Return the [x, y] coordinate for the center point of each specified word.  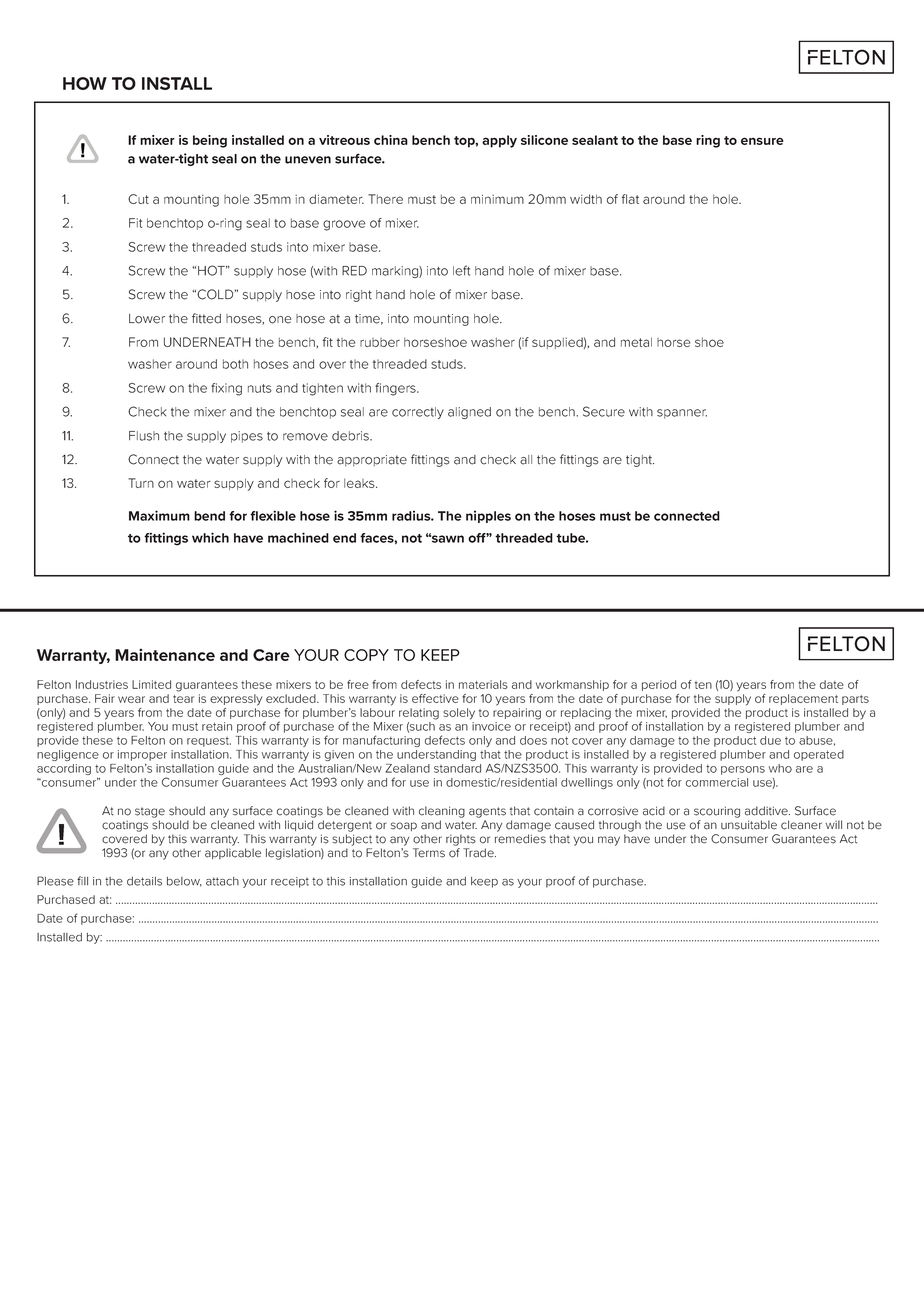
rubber [380, 342]
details [144, 881]
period [659, 685]
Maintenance [165, 655]
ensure [762, 141]
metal [636, 342]
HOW [85, 83]
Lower [147, 319]
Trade [479, 853]
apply [499, 141]
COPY [366, 655]
